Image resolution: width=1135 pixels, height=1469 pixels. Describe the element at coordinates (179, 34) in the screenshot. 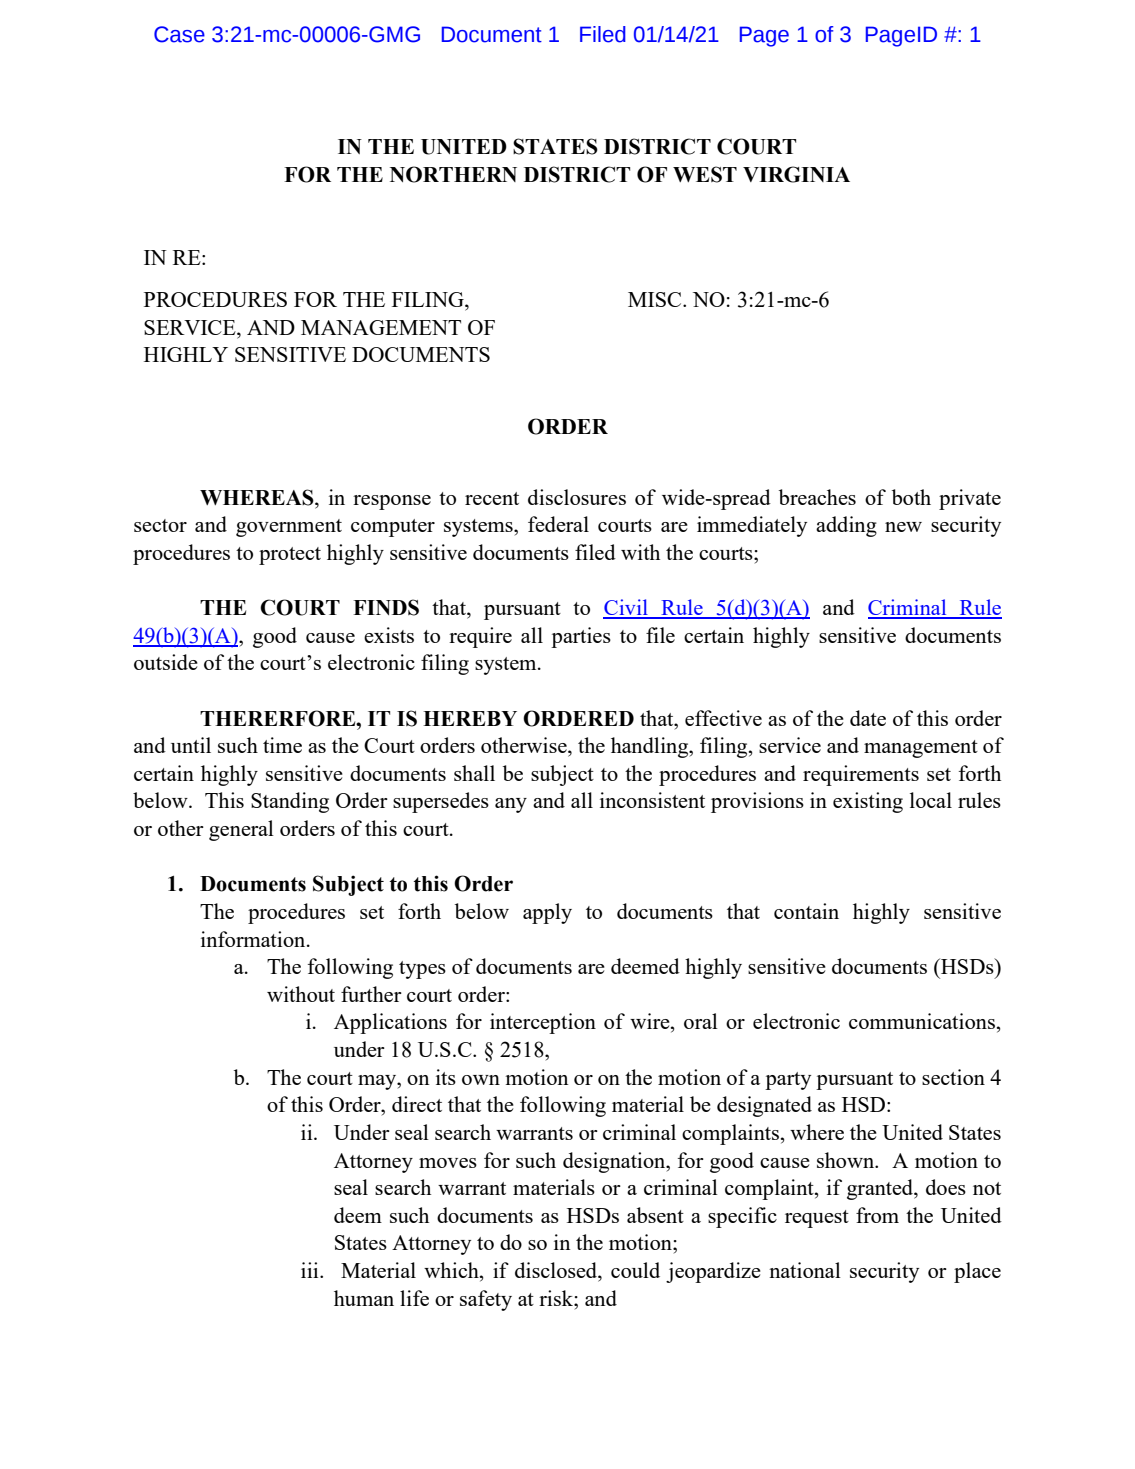

I see `Case` at that location.
